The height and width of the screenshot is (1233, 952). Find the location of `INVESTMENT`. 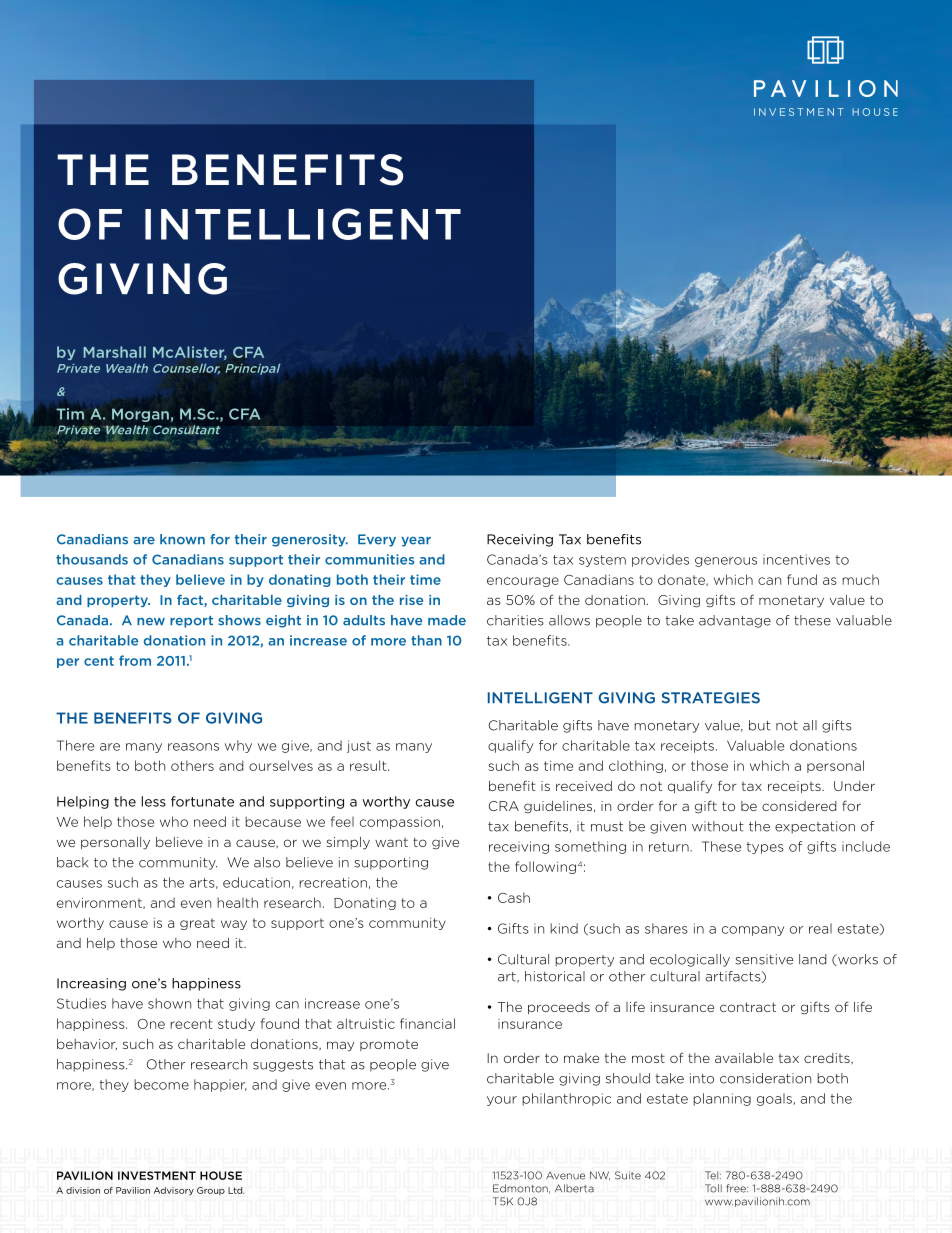

INVESTMENT is located at coordinates (157, 1175).
